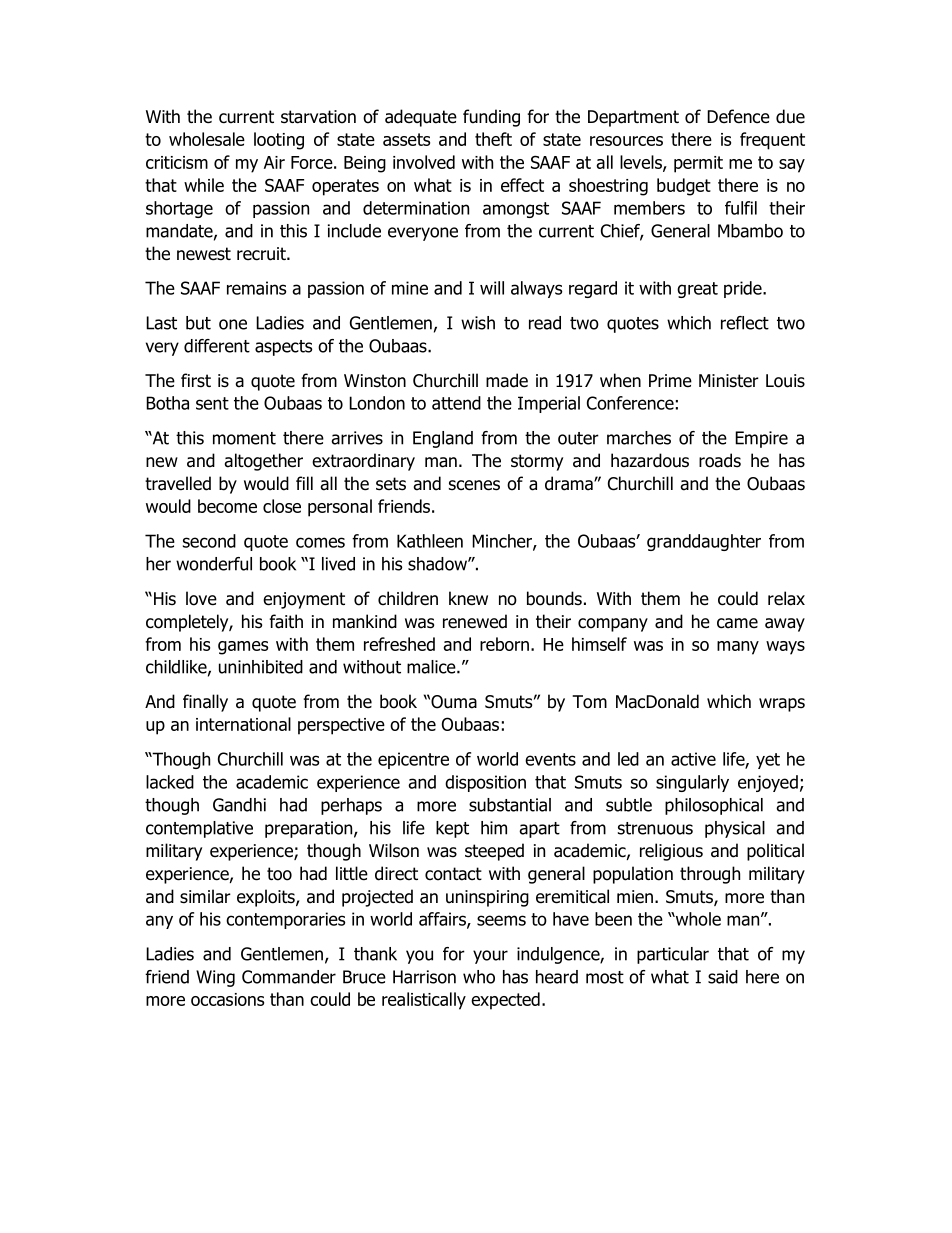 The height and width of the page is (1233, 952). What do you see at coordinates (430, 541) in the page?
I see `Kathleen` at bounding box center [430, 541].
